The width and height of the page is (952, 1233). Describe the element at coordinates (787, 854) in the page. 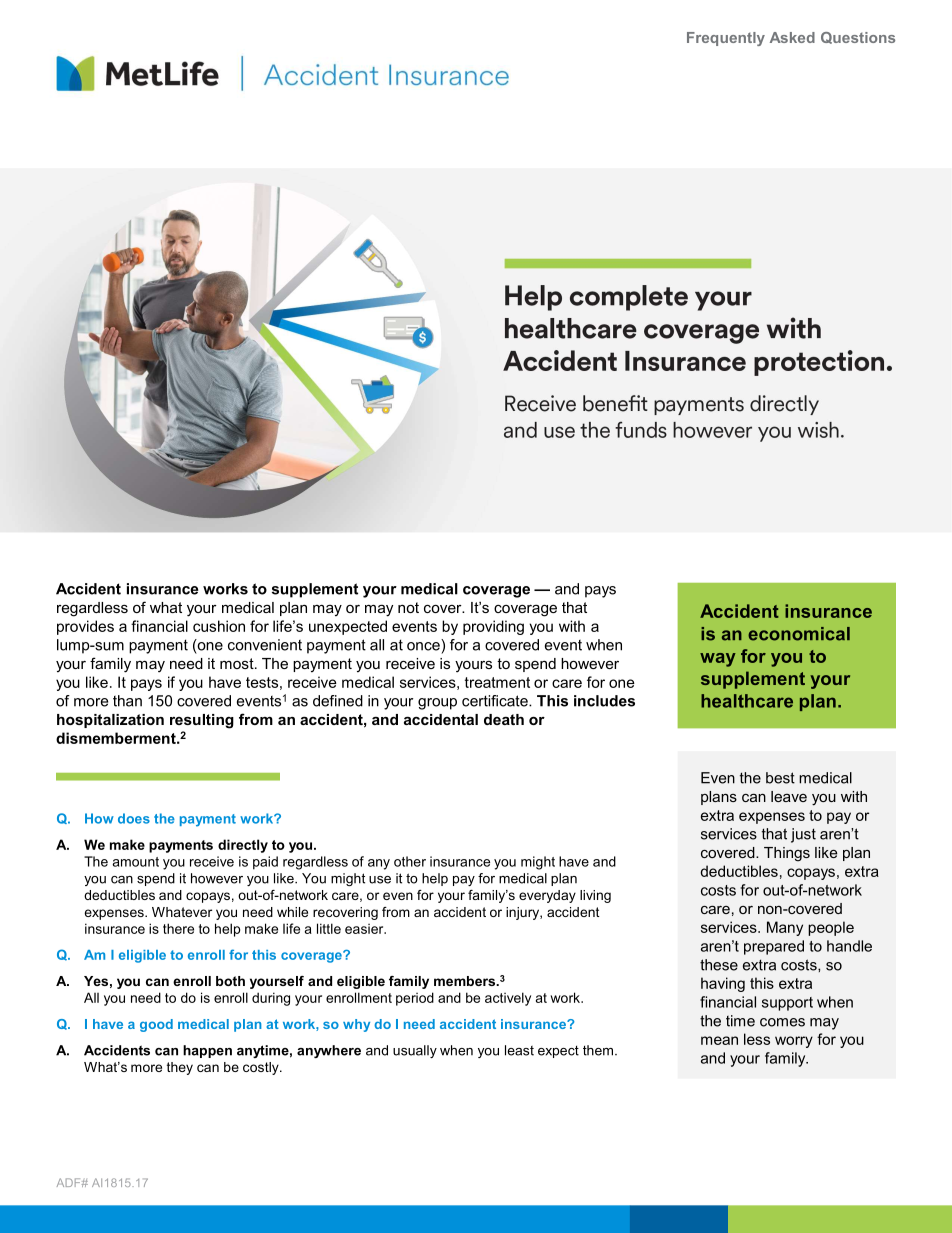

I see `Things` at that location.
